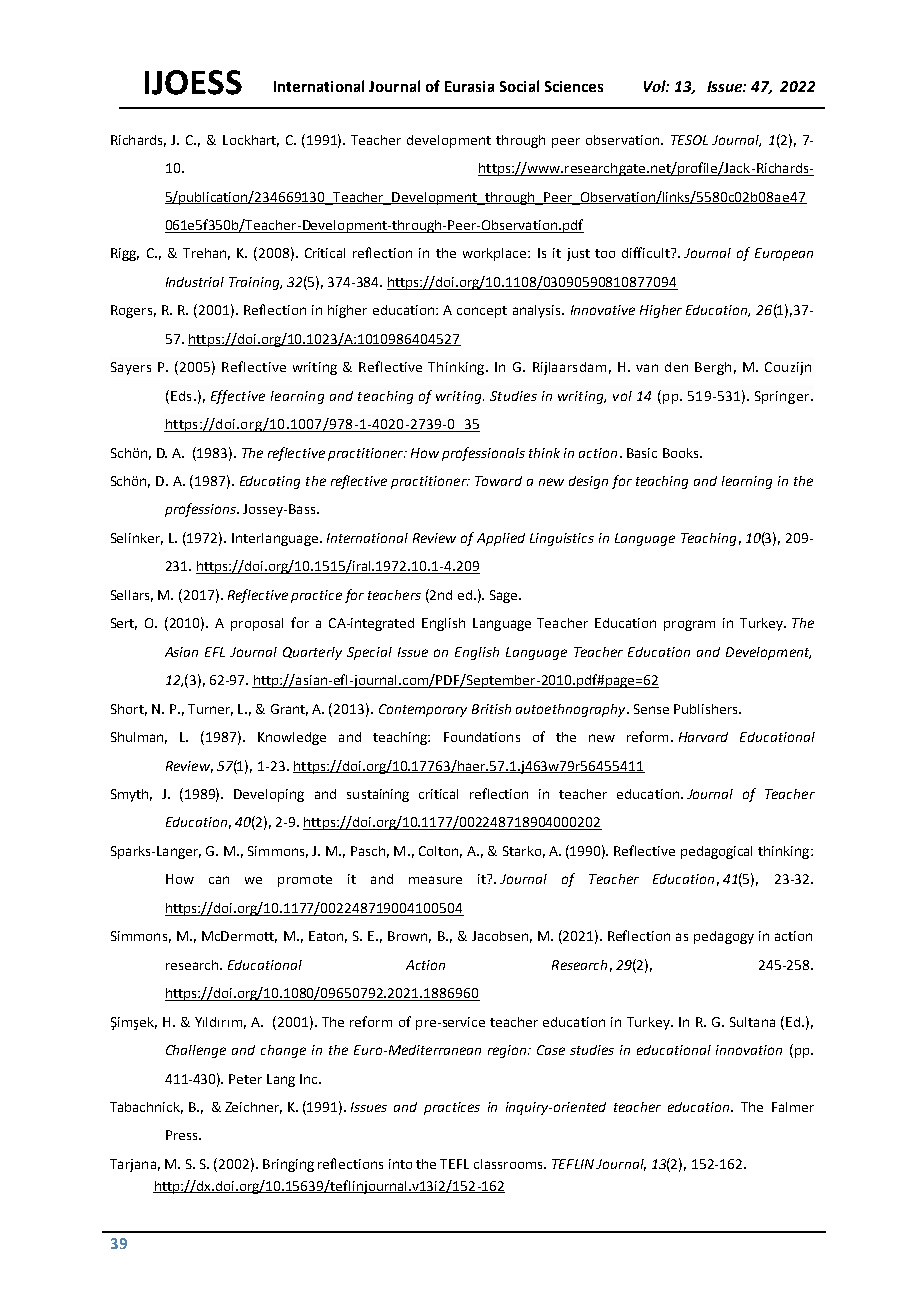 This image has height=1308, width=924. What do you see at coordinates (257, 624) in the image?
I see `proposal` at bounding box center [257, 624].
